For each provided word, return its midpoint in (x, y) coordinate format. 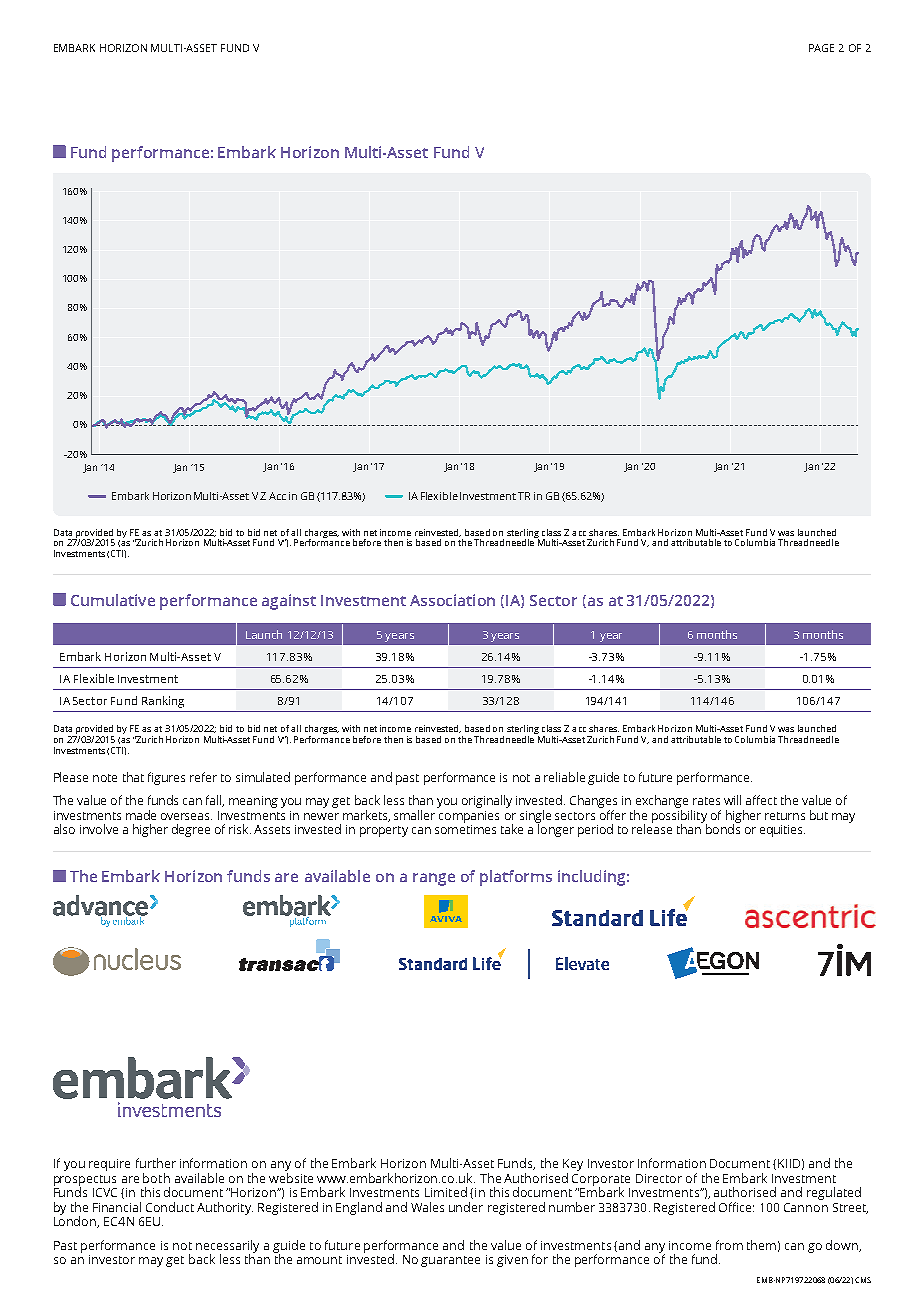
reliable (564, 777)
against (289, 602)
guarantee (450, 1261)
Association (452, 600)
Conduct (170, 1207)
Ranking (163, 702)
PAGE (821, 48)
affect (761, 800)
